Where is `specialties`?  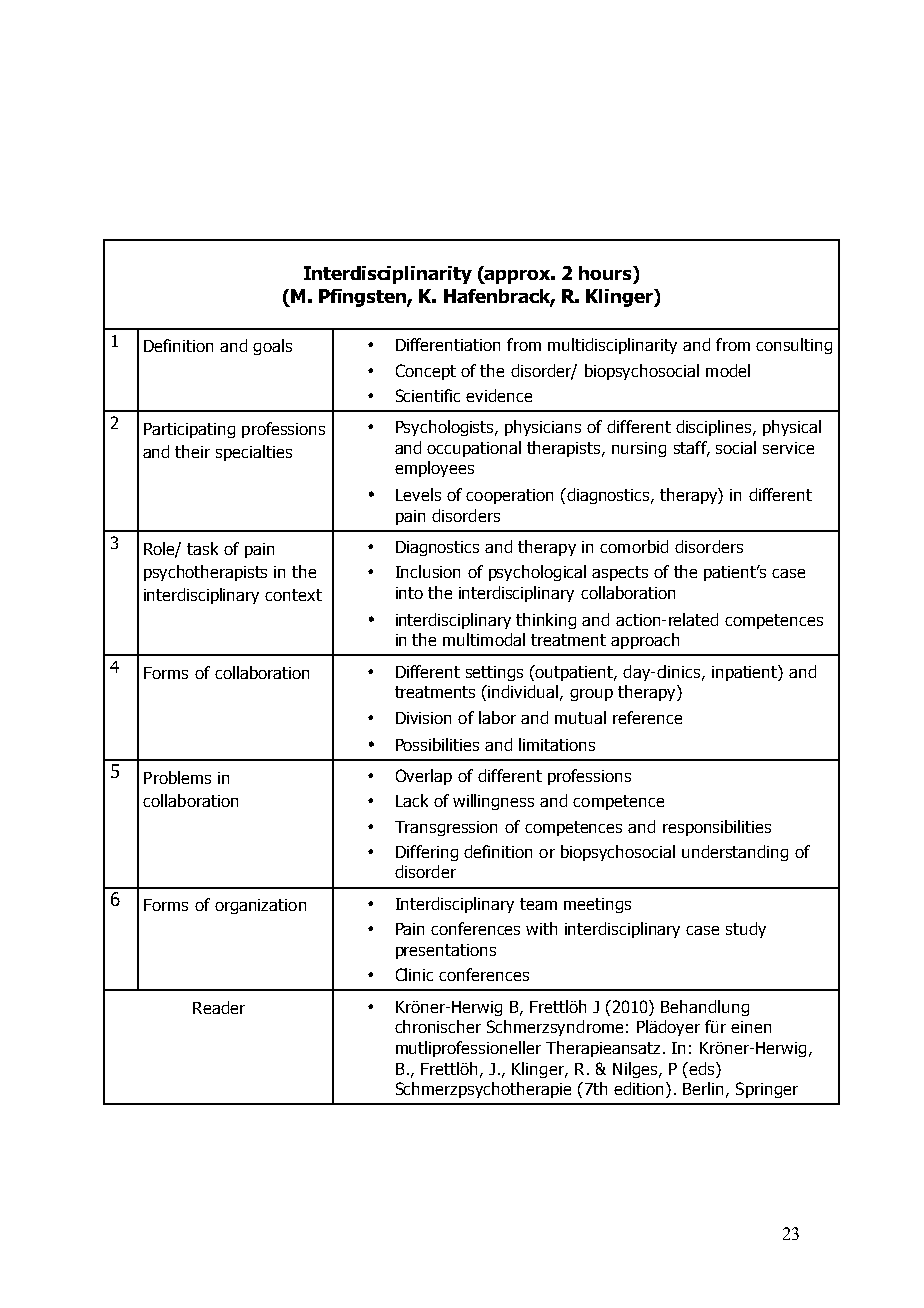 specialties is located at coordinates (254, 453).
